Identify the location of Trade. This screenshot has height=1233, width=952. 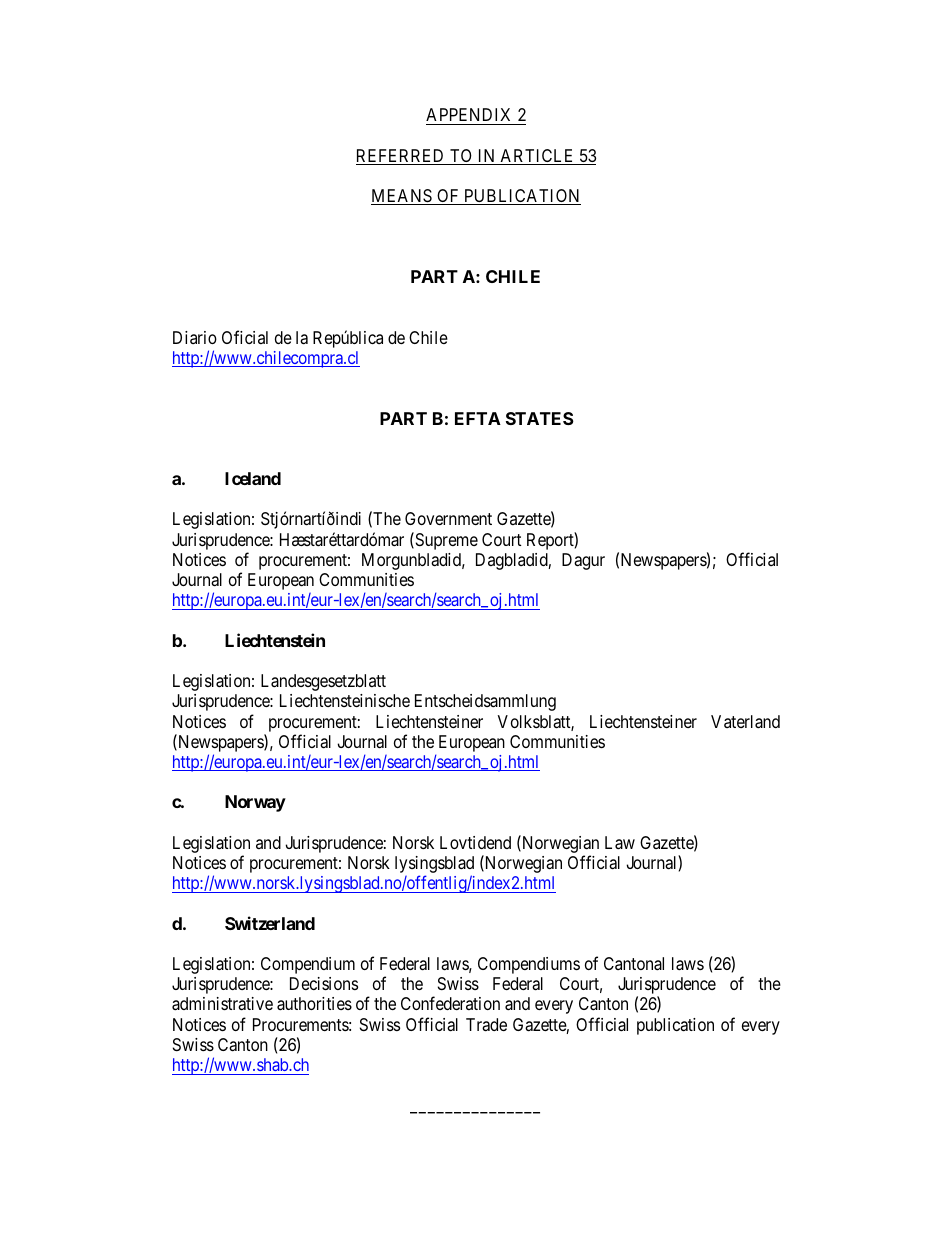
(486, 1025).
